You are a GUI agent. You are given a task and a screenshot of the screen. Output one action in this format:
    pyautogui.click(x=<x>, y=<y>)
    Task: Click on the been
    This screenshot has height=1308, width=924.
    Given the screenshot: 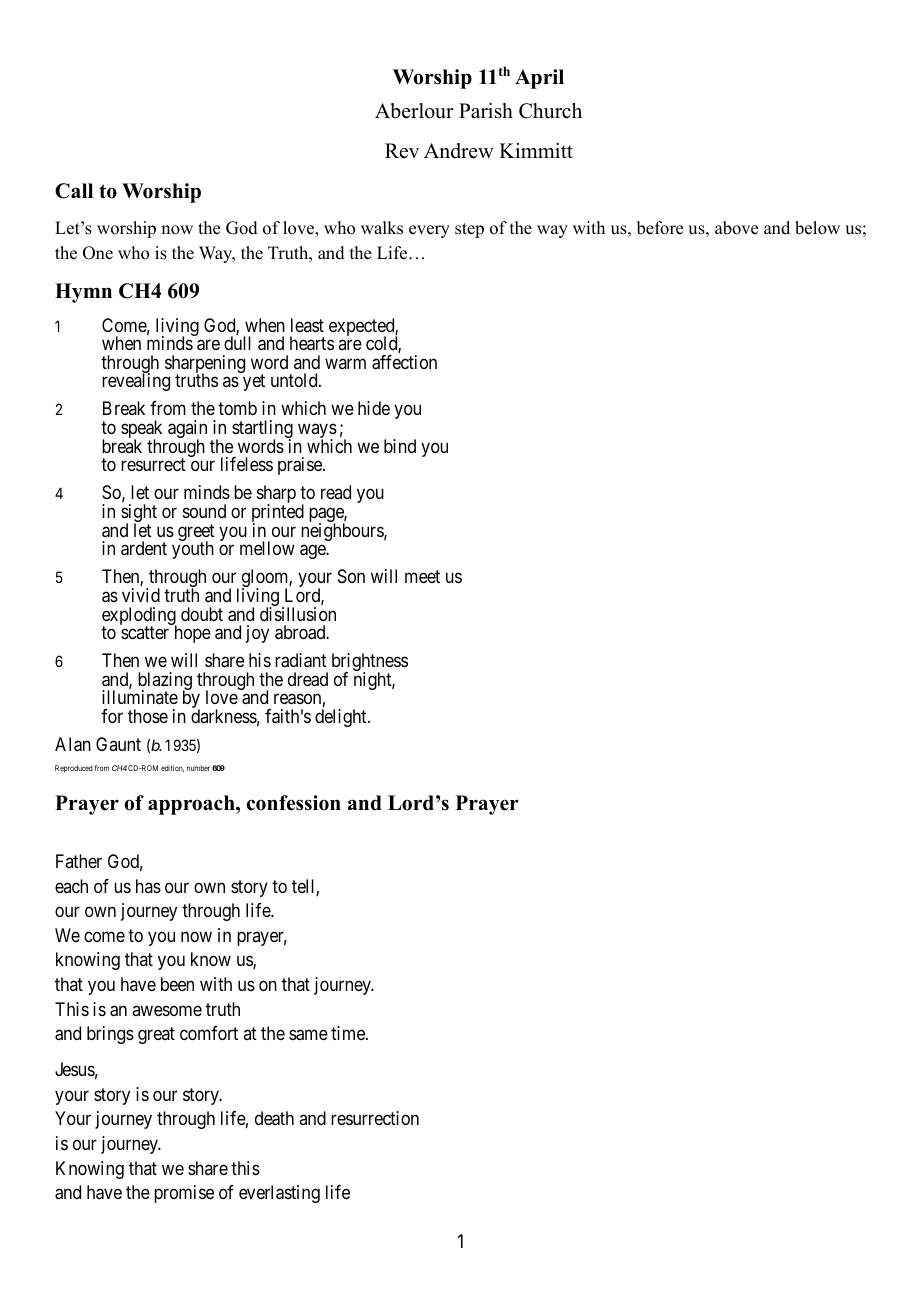 What is the action you would take?
    pyautogui.click(x=177, y=984)
